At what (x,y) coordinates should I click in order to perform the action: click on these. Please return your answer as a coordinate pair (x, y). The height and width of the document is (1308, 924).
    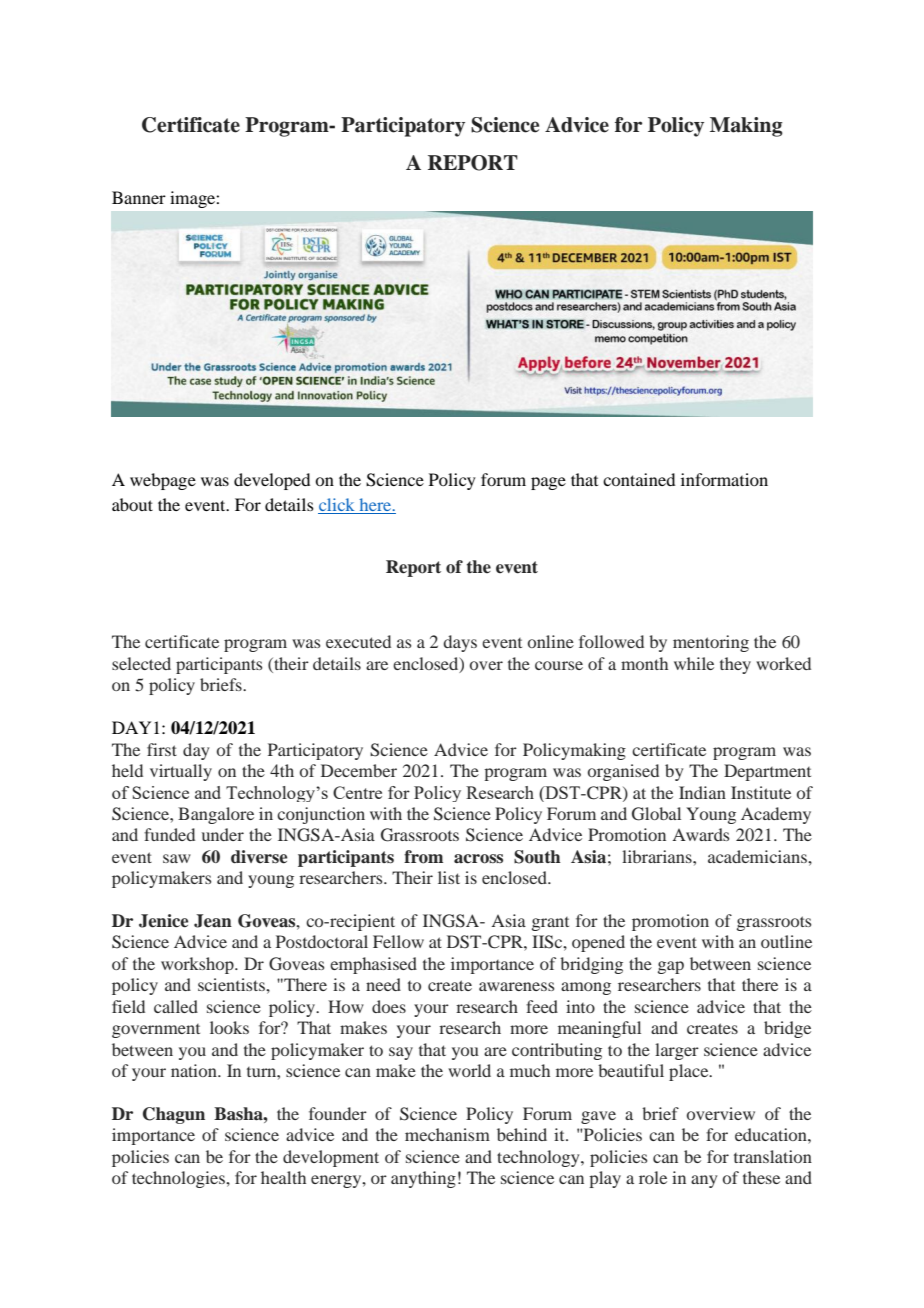
    Looking at the image, I should click on (761, 1177).
